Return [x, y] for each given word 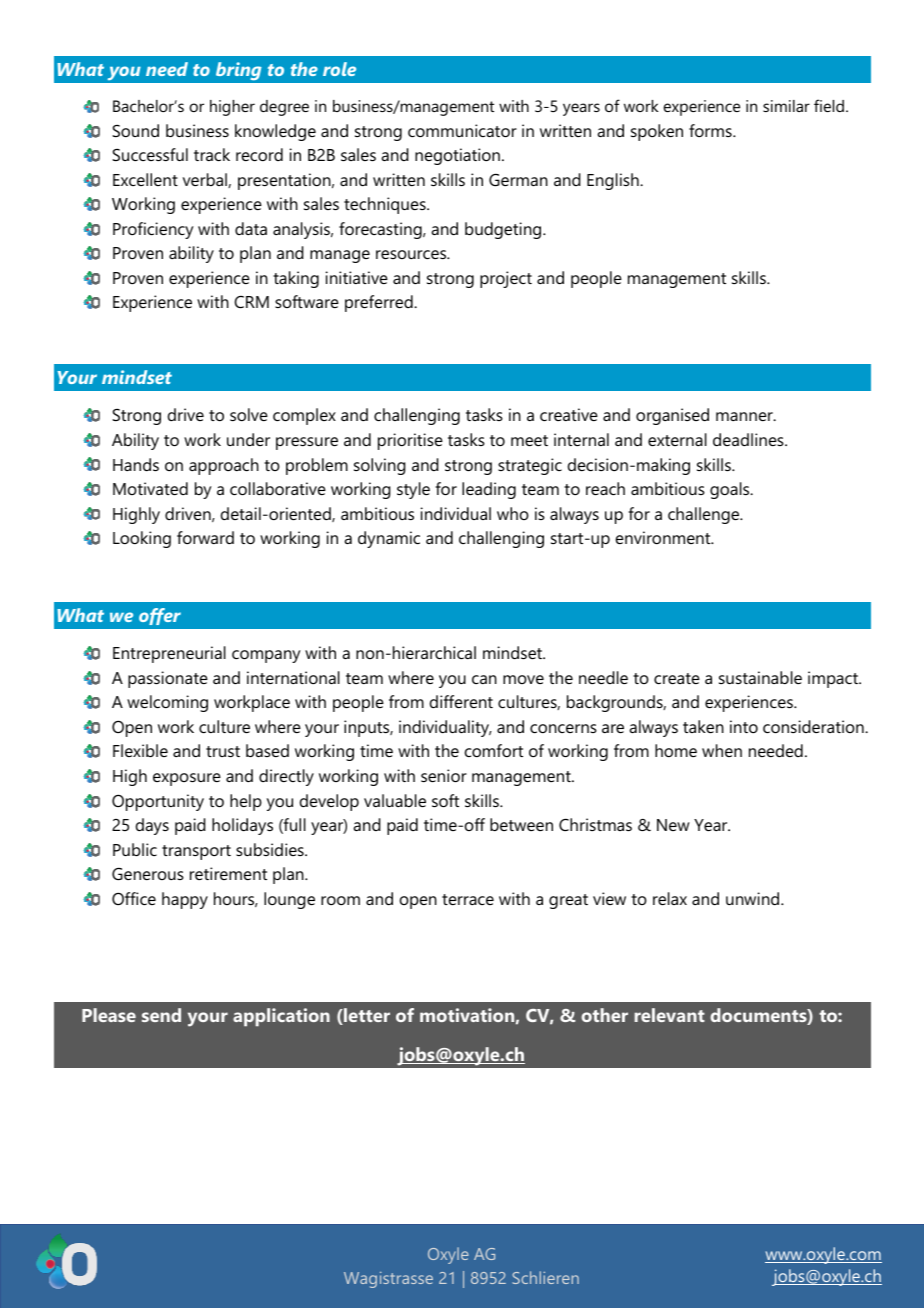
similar [786, 106]
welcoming [167, 703]
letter [366, 1016]
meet [529, 440]
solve [249, 414]
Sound [135, 130]
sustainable [760, 677]
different [461, 701]
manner [745, 416]
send [161, 1015]
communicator [462, 130]
